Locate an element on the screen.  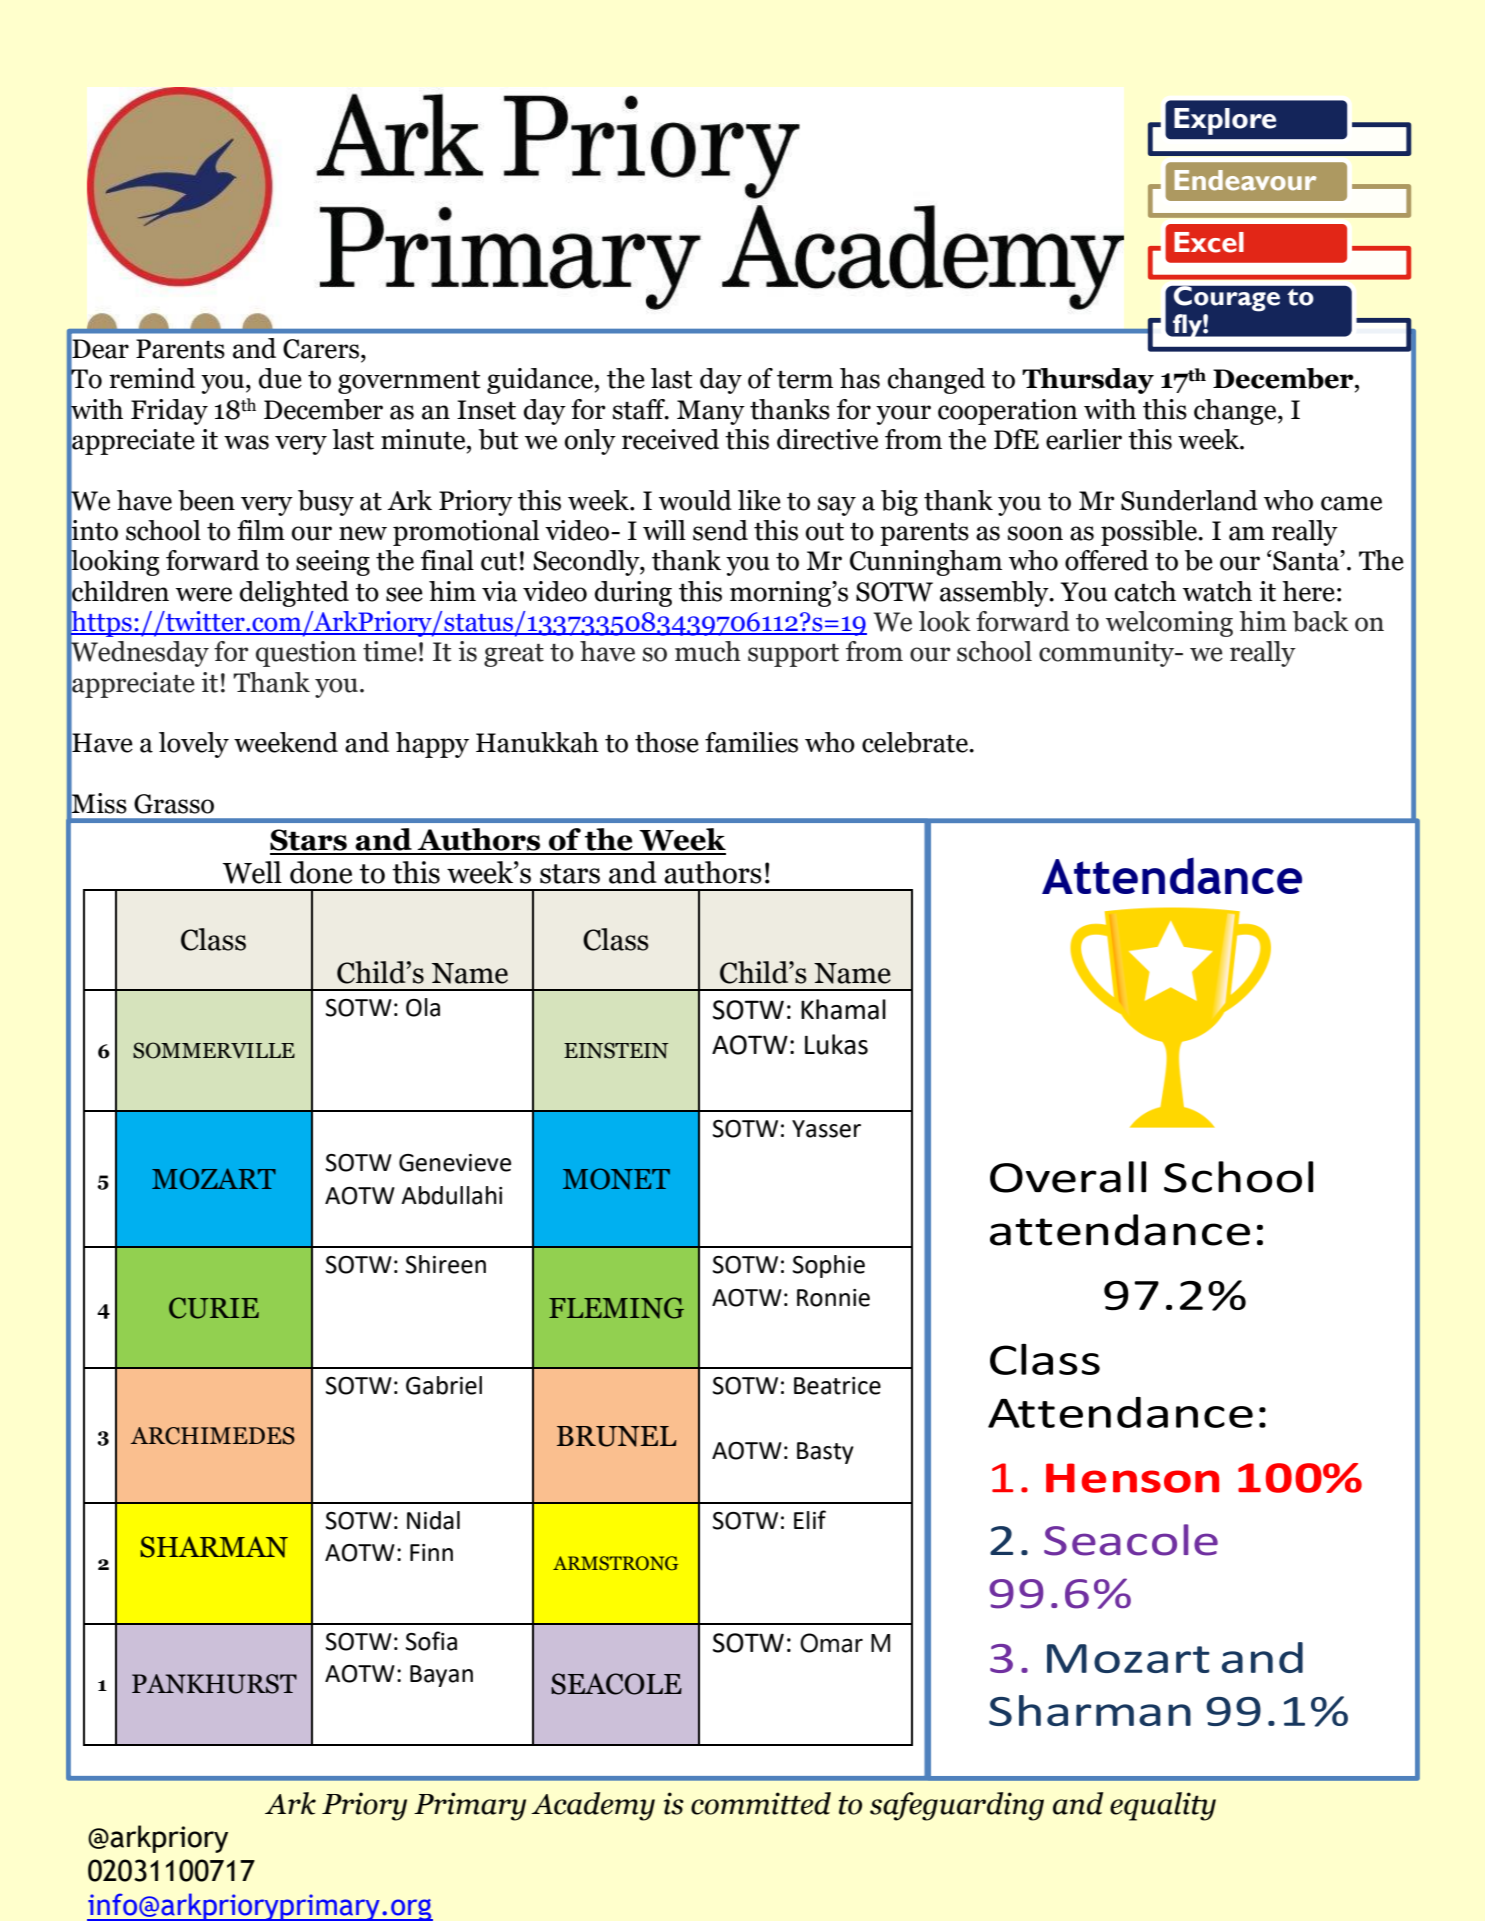
families is located at coordinates (751, 742).
